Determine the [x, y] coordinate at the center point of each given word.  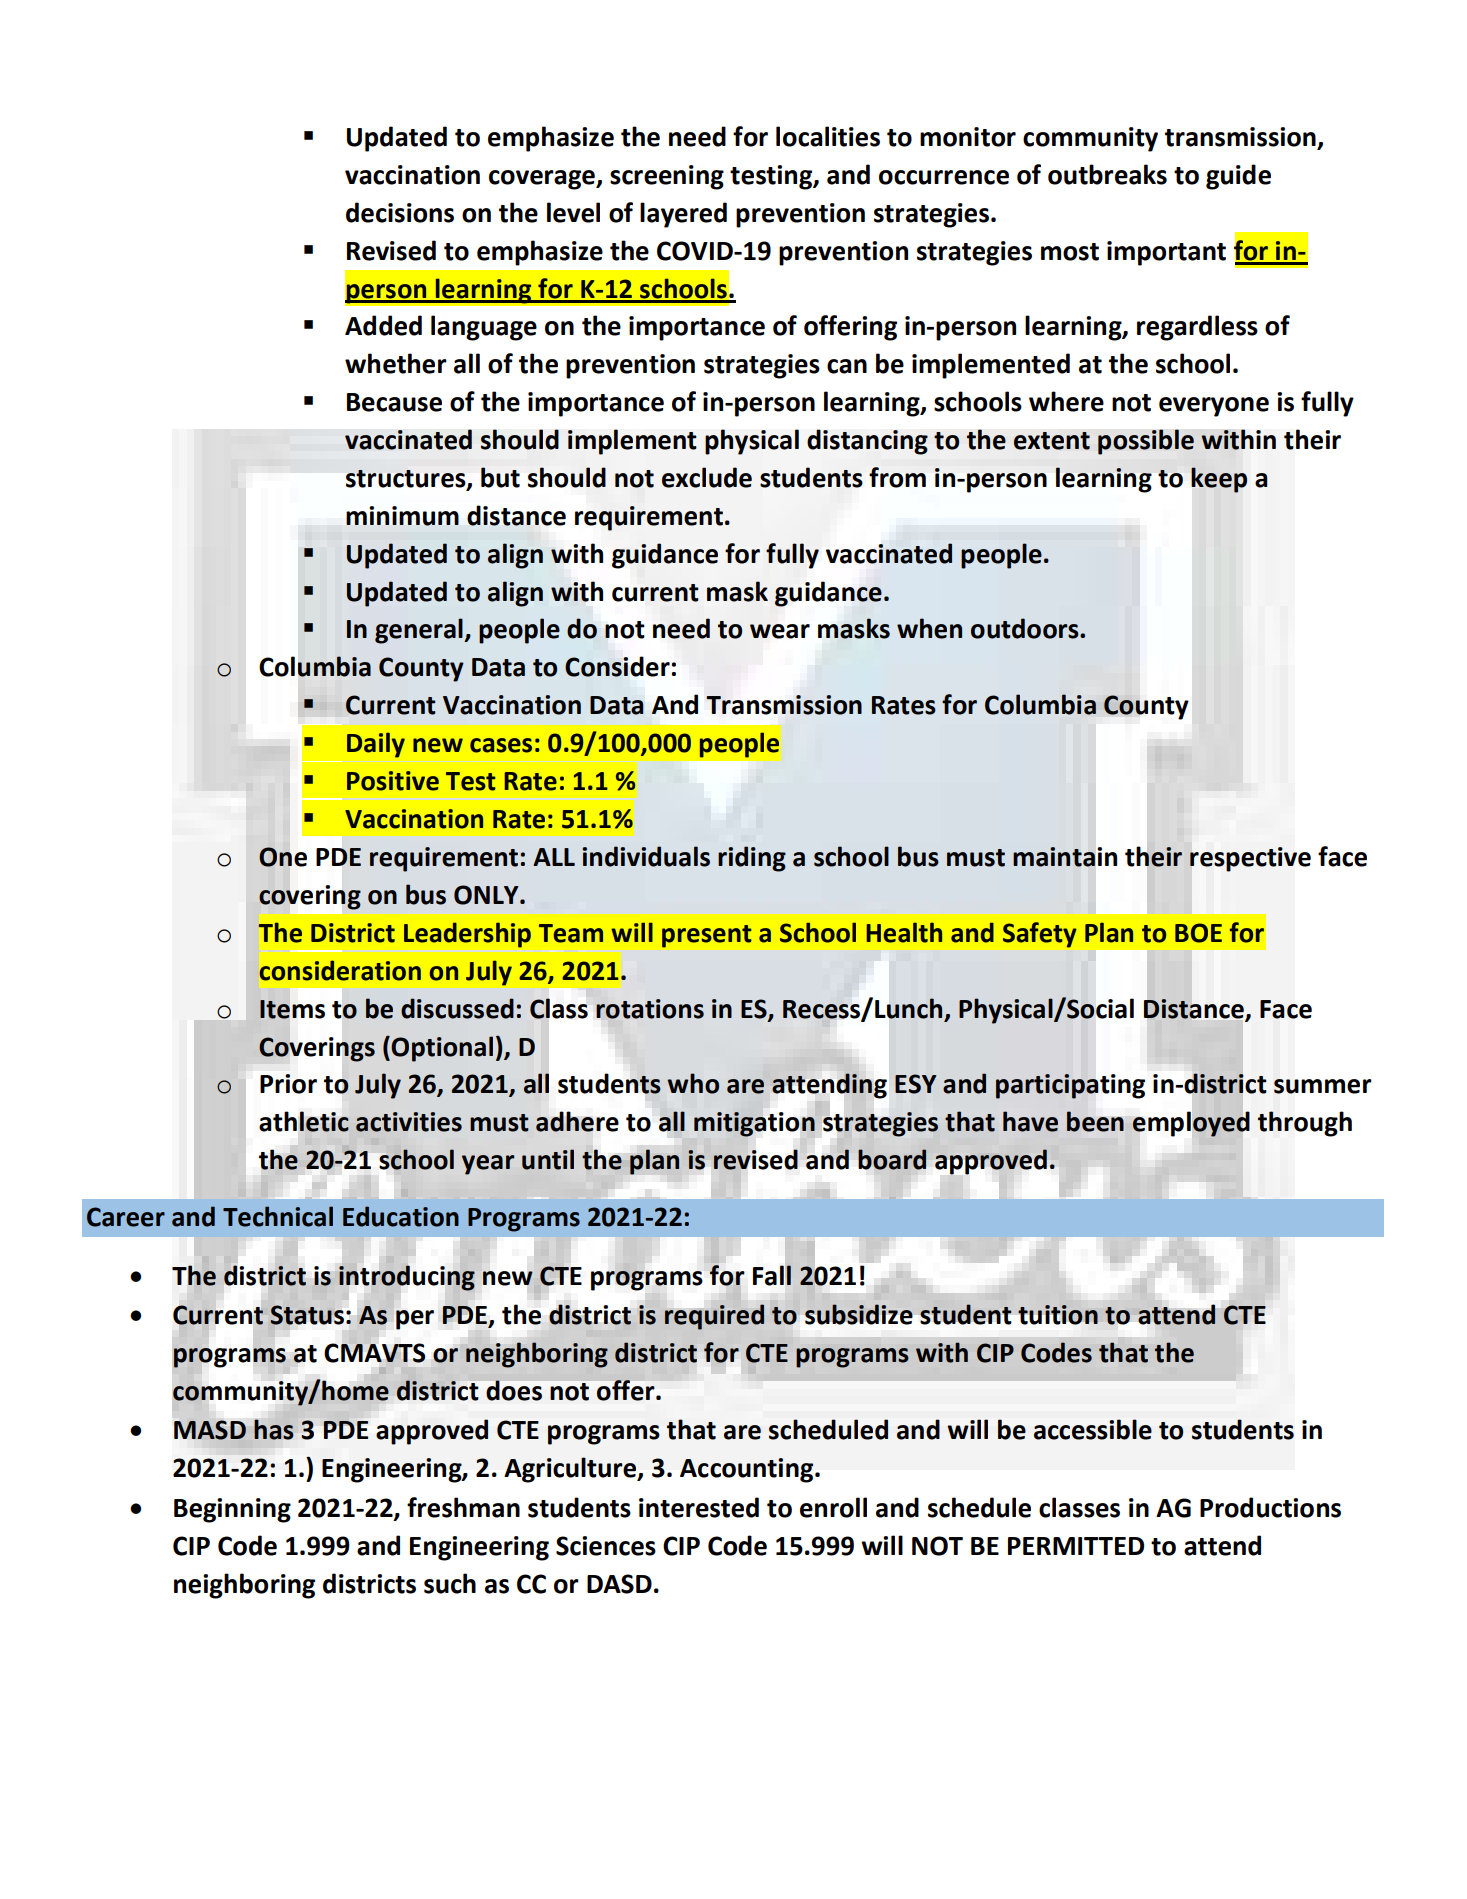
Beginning [232, 1510]
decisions [400, 212]
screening [667, 177]
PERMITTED [1076, 1546]
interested [699, 1507]
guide [1238, 177]
